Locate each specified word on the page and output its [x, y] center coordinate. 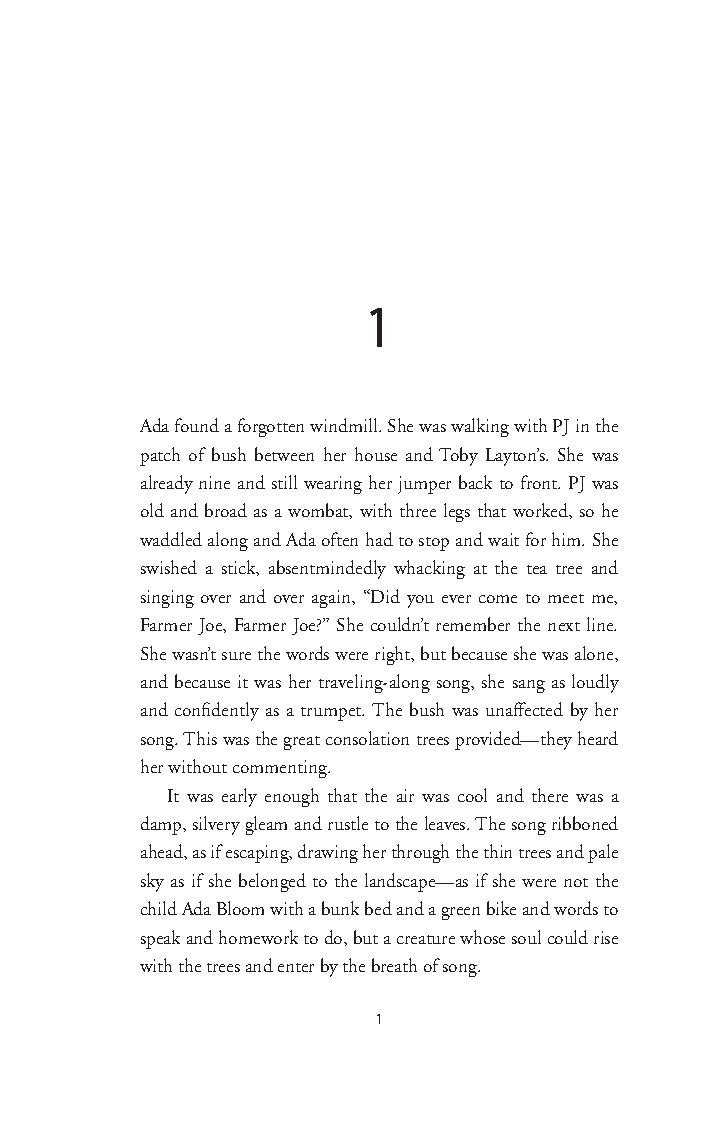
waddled [171, 539]
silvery [216, 825]
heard [598, 738]
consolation [367, 738]
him [568, 539]
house [376, 454]
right [394, 655]
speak [160, 939]
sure [236, 656]
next [564, 626]
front [540, 482]
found [197, 425]
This [200, 738]
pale [603, 853]
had [379, 539]
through [420, 853]
